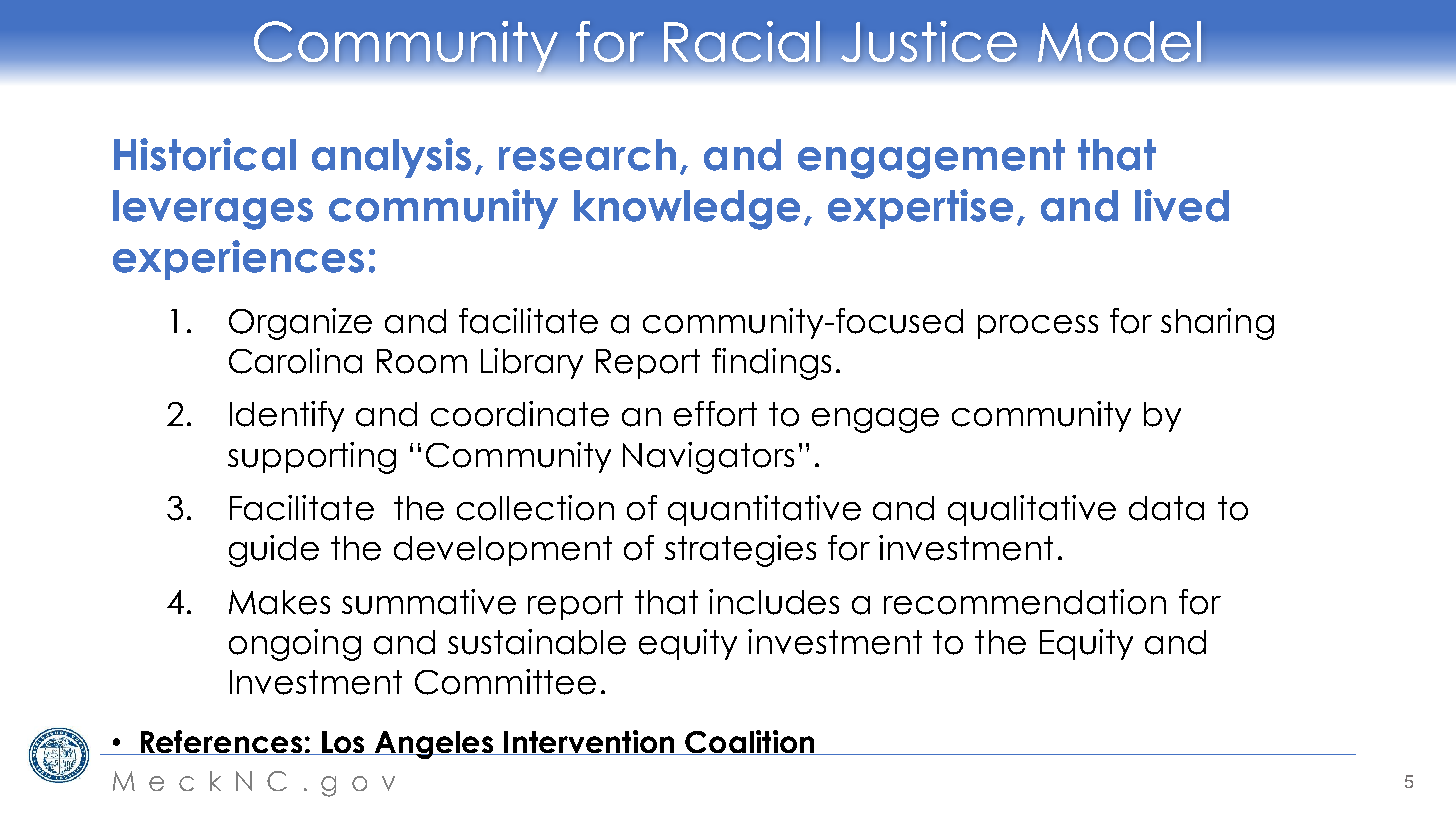 Image resolution: width=1456 pixels, height=819 pixels. Describe the element at coordinates (1025, 602) in the screenshot. I see `recommendation` at that location.
